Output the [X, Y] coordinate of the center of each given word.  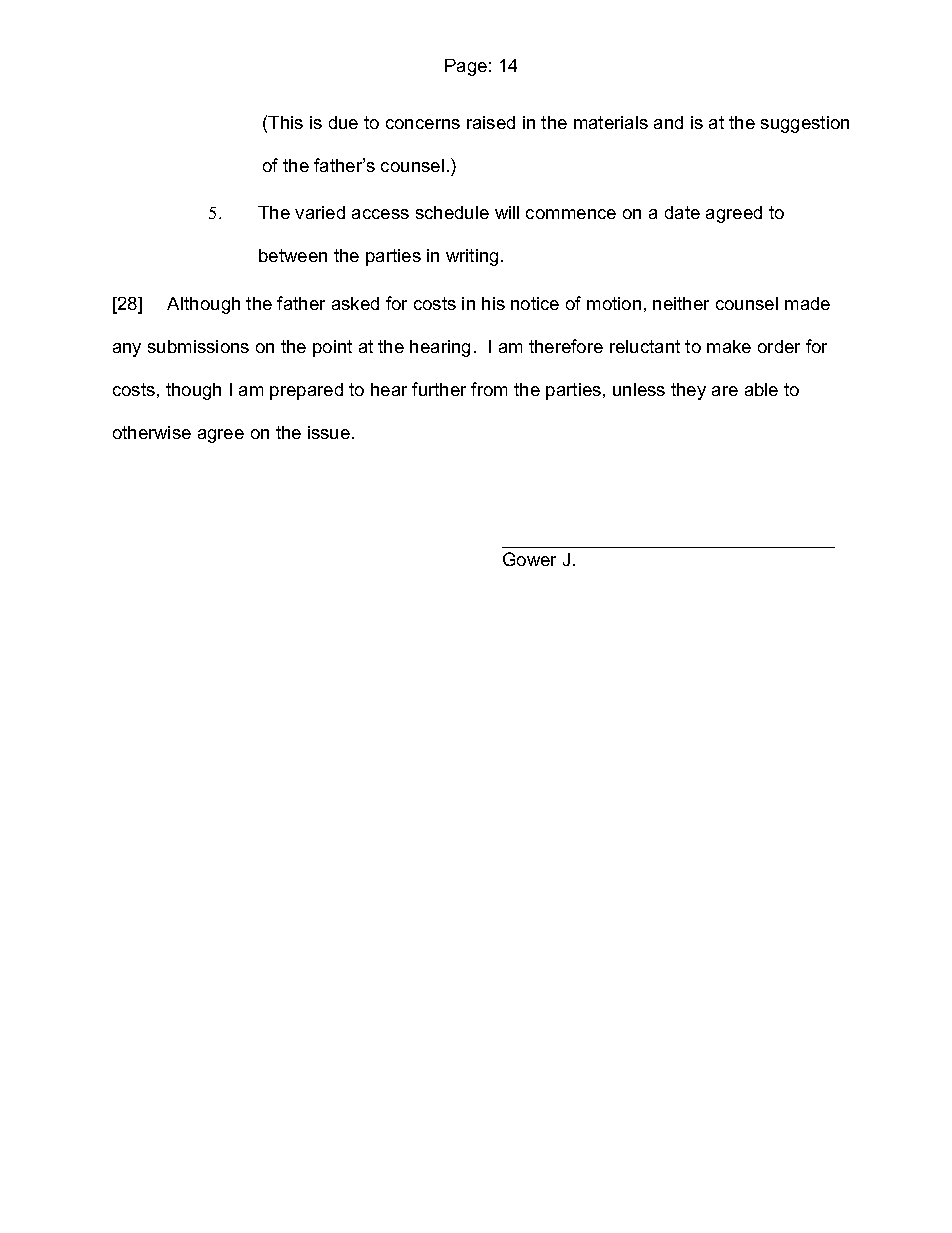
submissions [198, 346]
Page [466, 67]
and [668, 122]
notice [535, 303]
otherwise [152, 432]
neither [681, 303]
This [285, 122]
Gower [529, 559]
